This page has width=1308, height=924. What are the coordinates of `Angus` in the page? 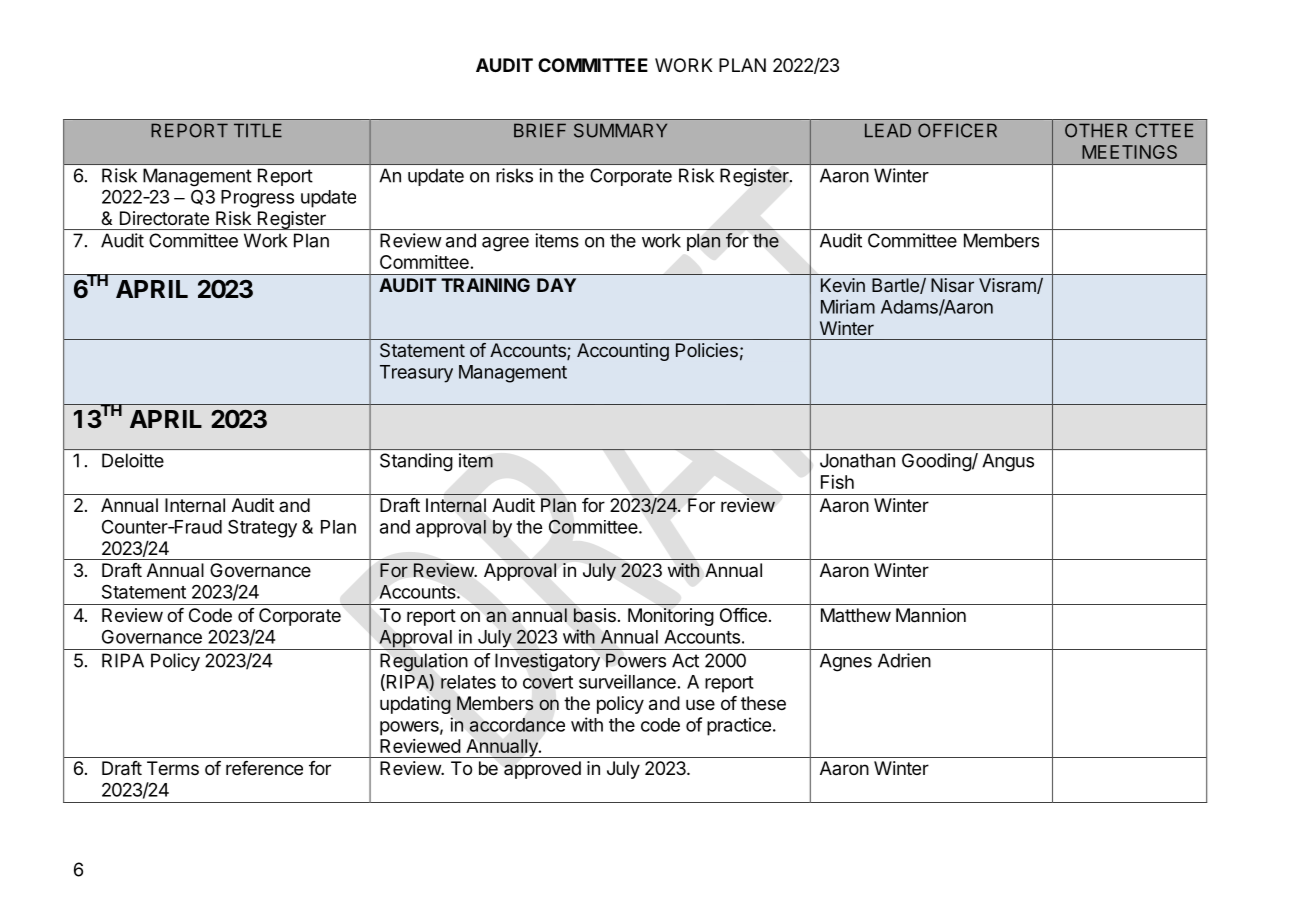 It's located at (1008, 462).
